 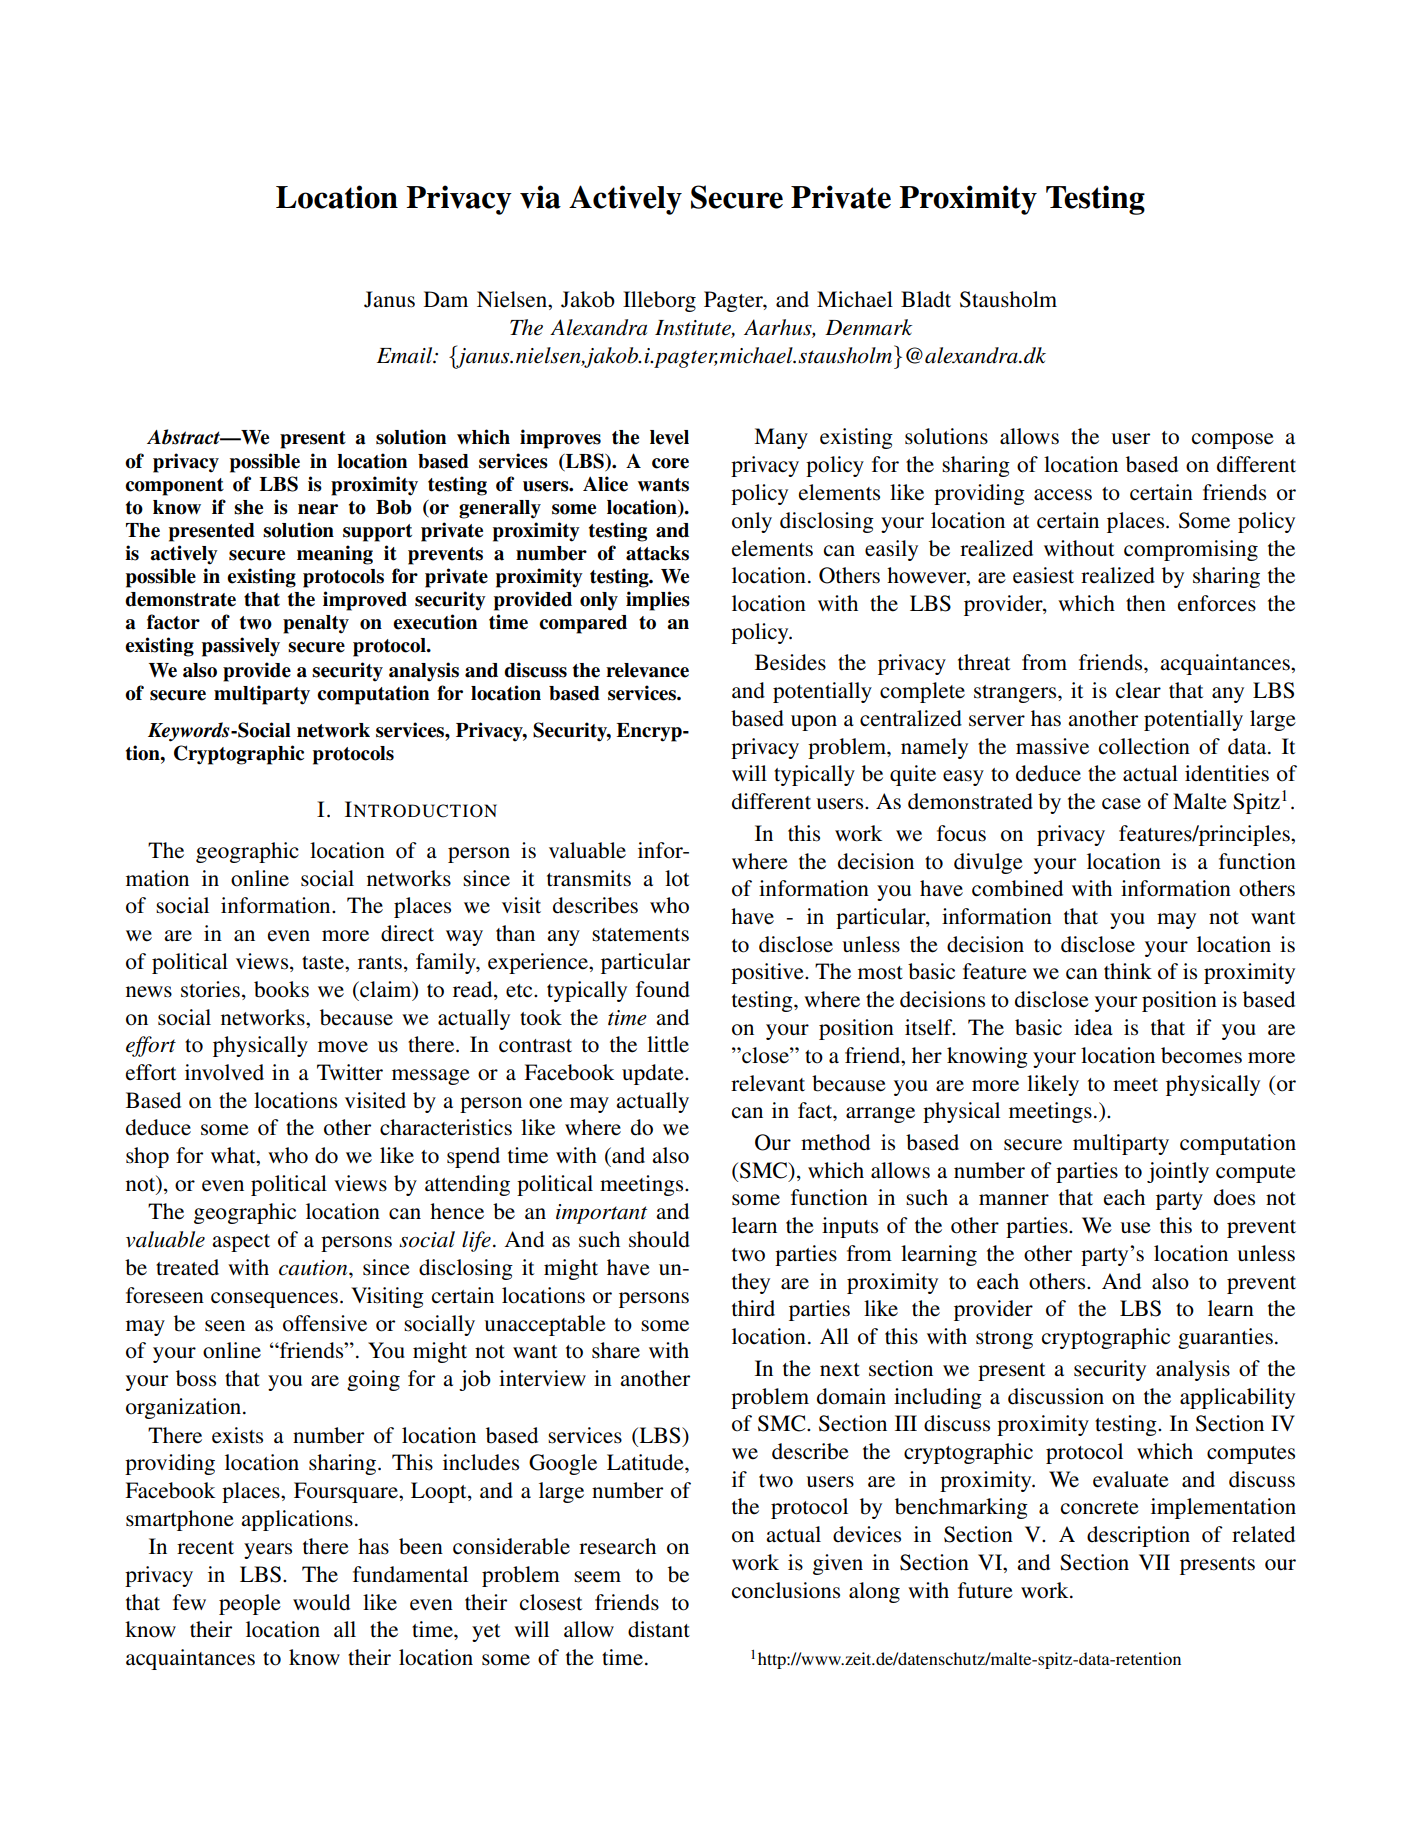 What do you see at coordinates (224, 1072) in the screenshot?
I see `involved` at bounding box center [224, 1072].
